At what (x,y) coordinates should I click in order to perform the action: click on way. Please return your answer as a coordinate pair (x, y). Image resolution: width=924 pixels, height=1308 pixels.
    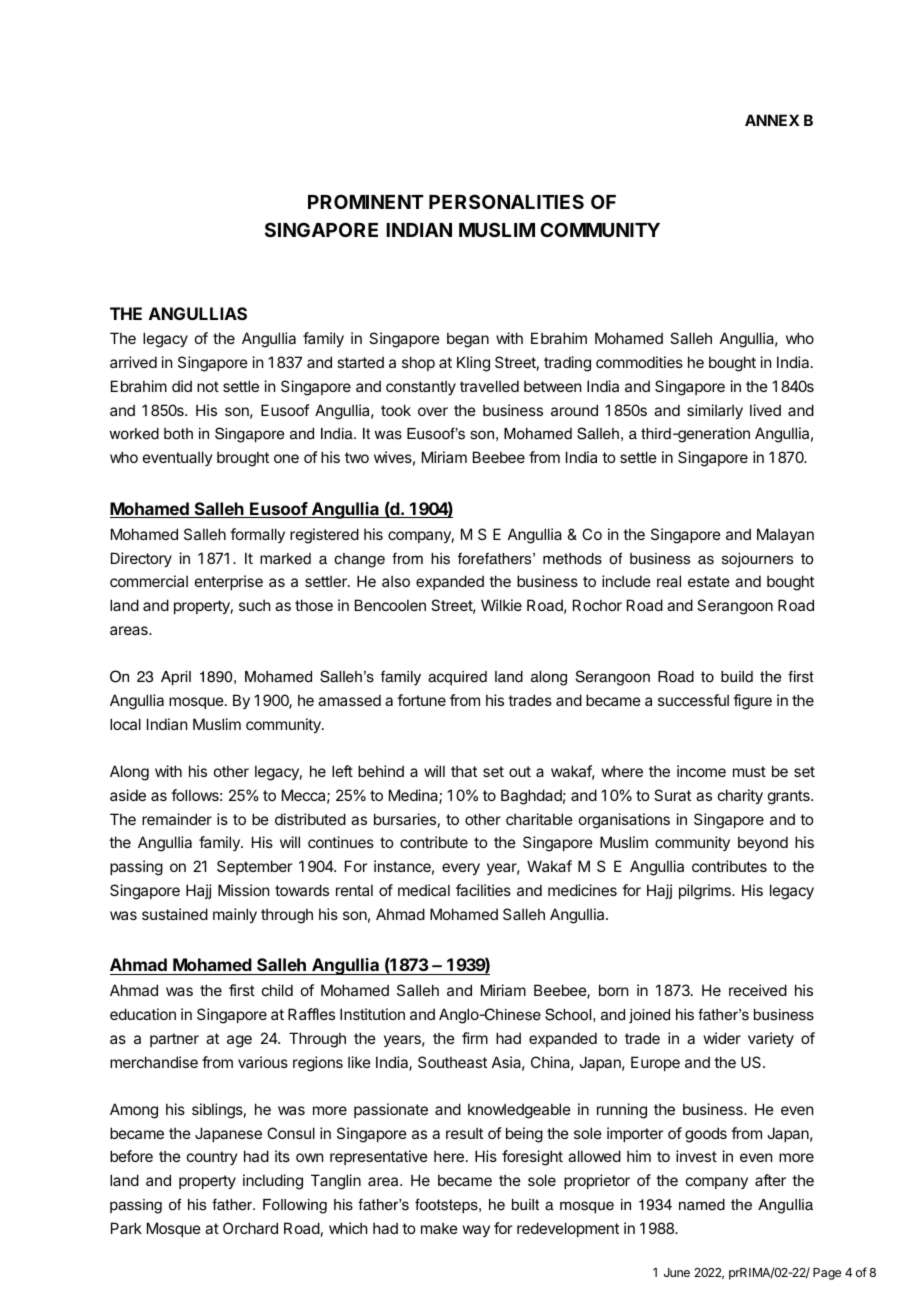
    Looking at the image, I should click on (476, 1231).
